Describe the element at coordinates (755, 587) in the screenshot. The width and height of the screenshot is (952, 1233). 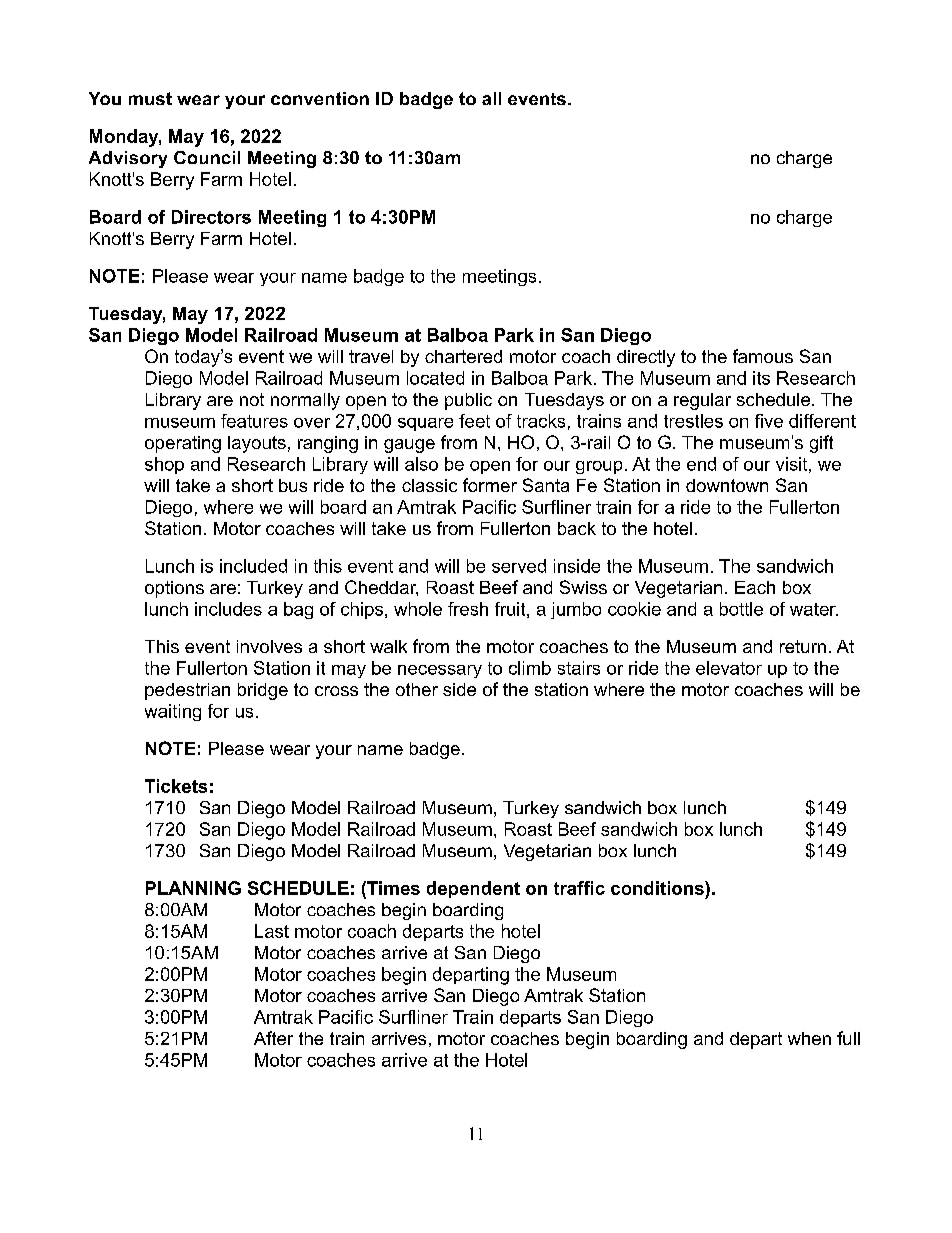
I see `Each` at that location.
